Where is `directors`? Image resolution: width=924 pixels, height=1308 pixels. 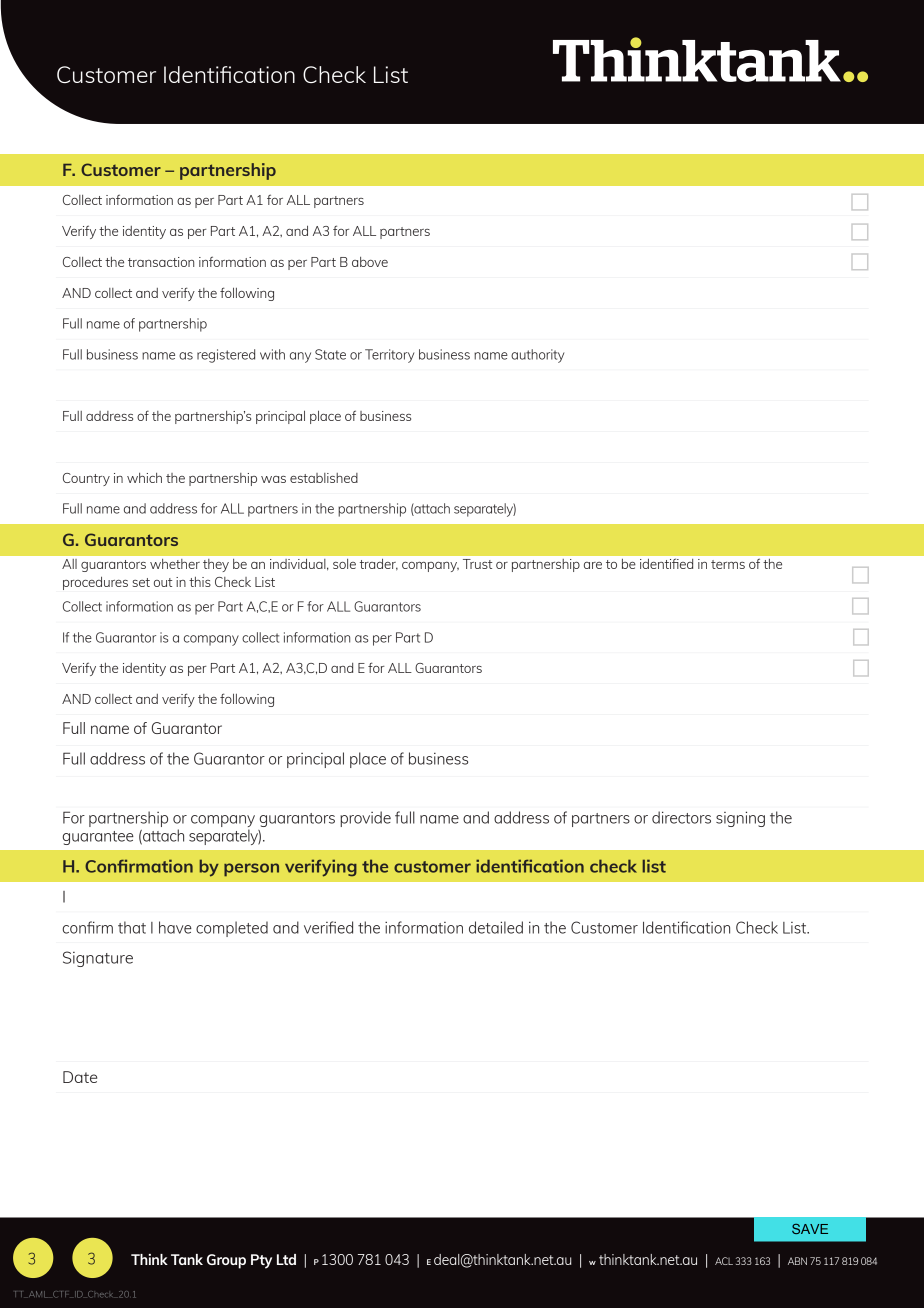 directors is located at coordinates (681, 817).
